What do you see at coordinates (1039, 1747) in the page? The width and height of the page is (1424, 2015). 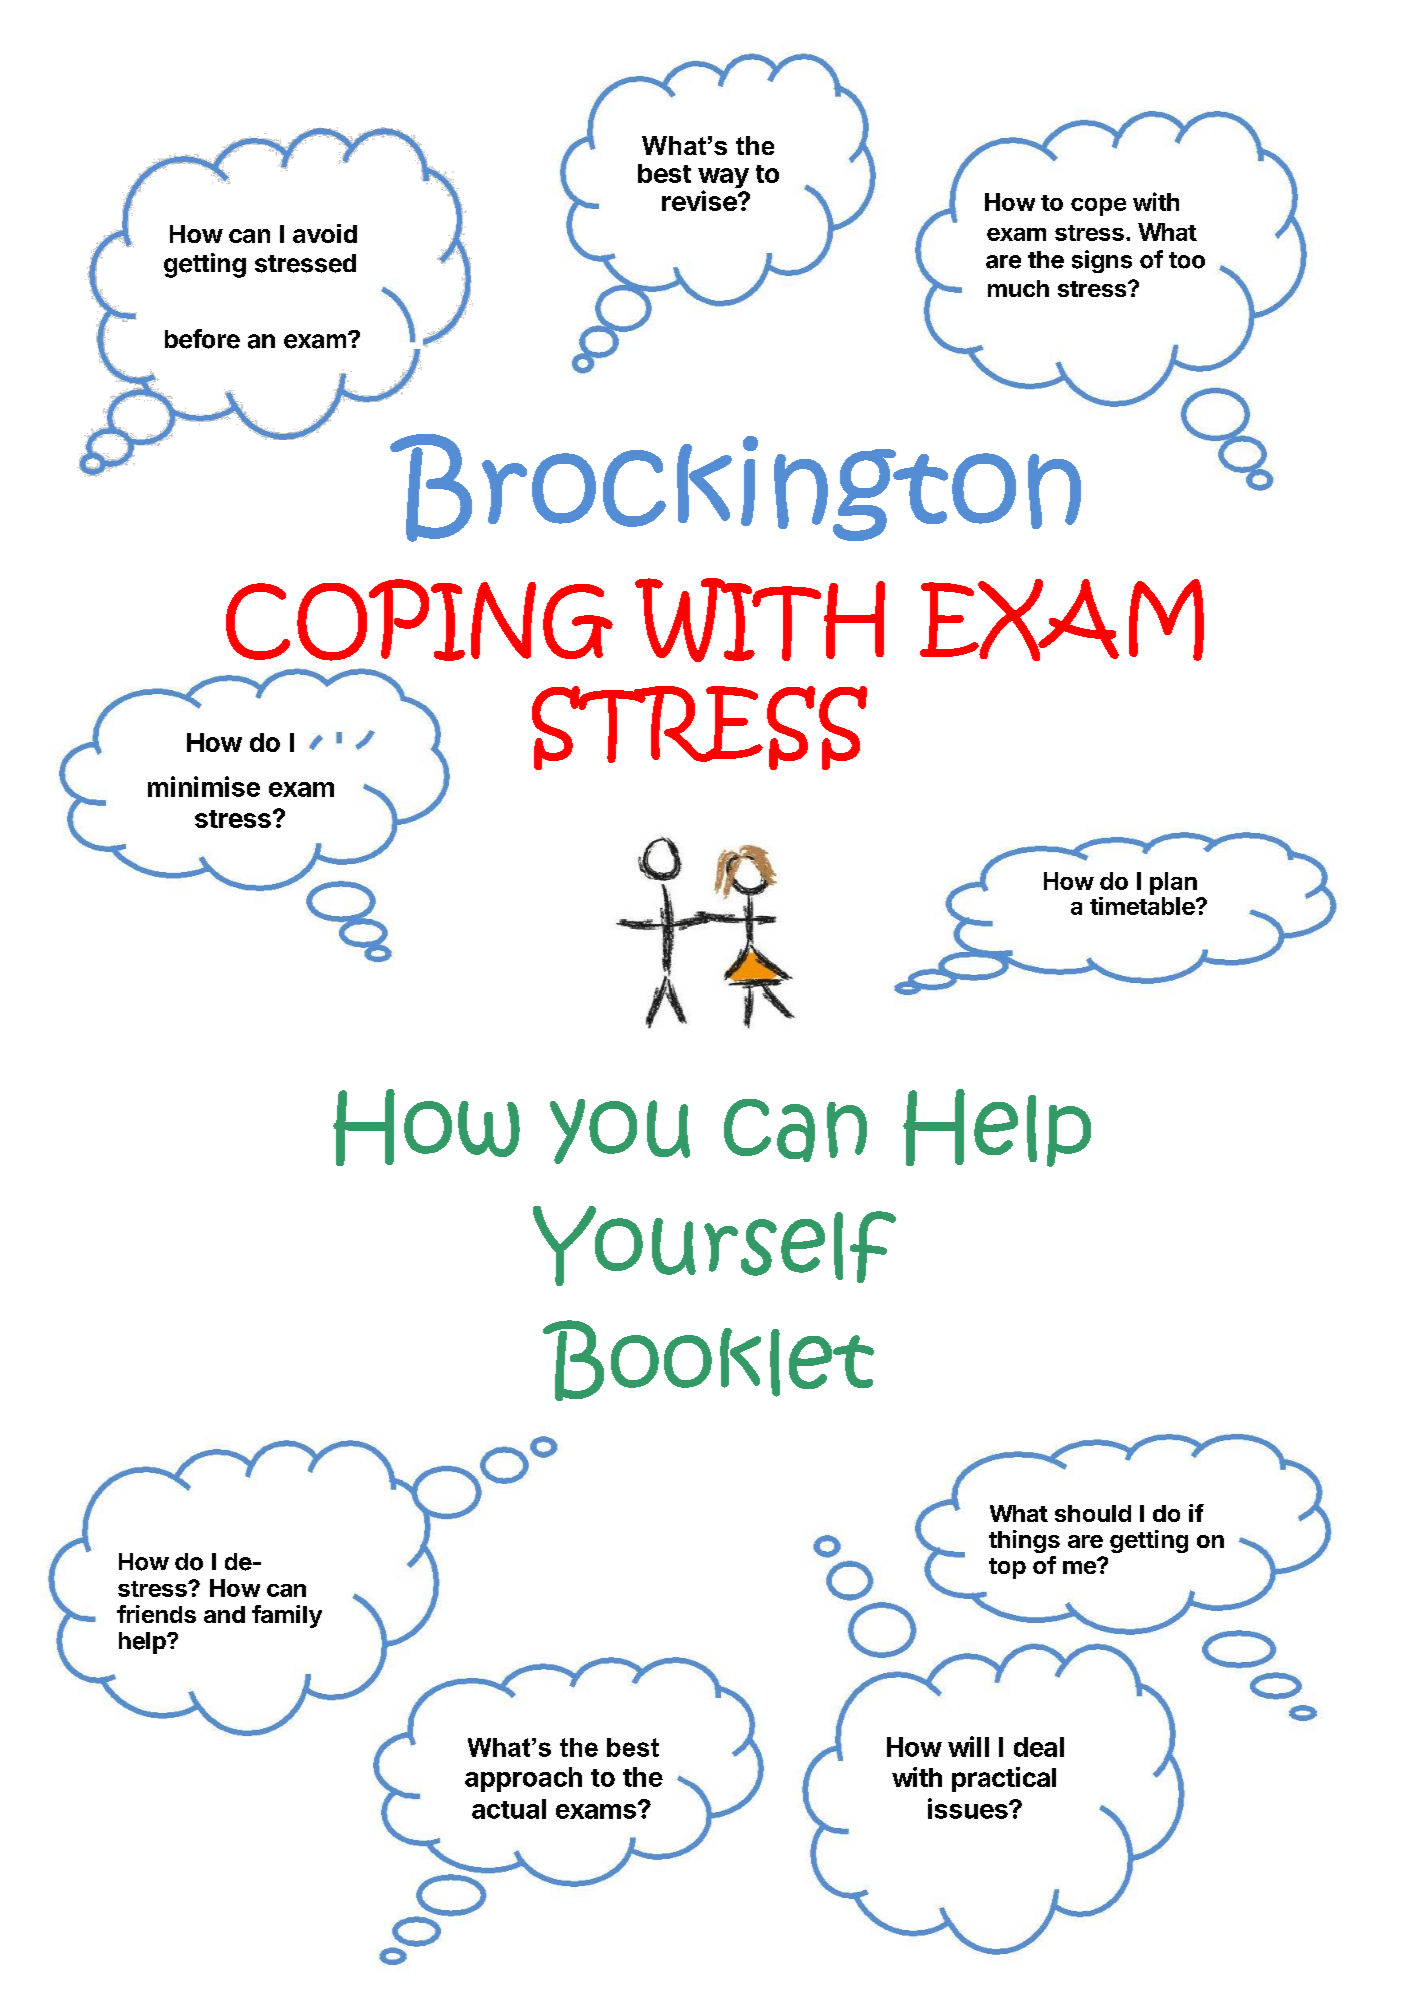 I see `deal` at bounding box center [1039, 1747].
